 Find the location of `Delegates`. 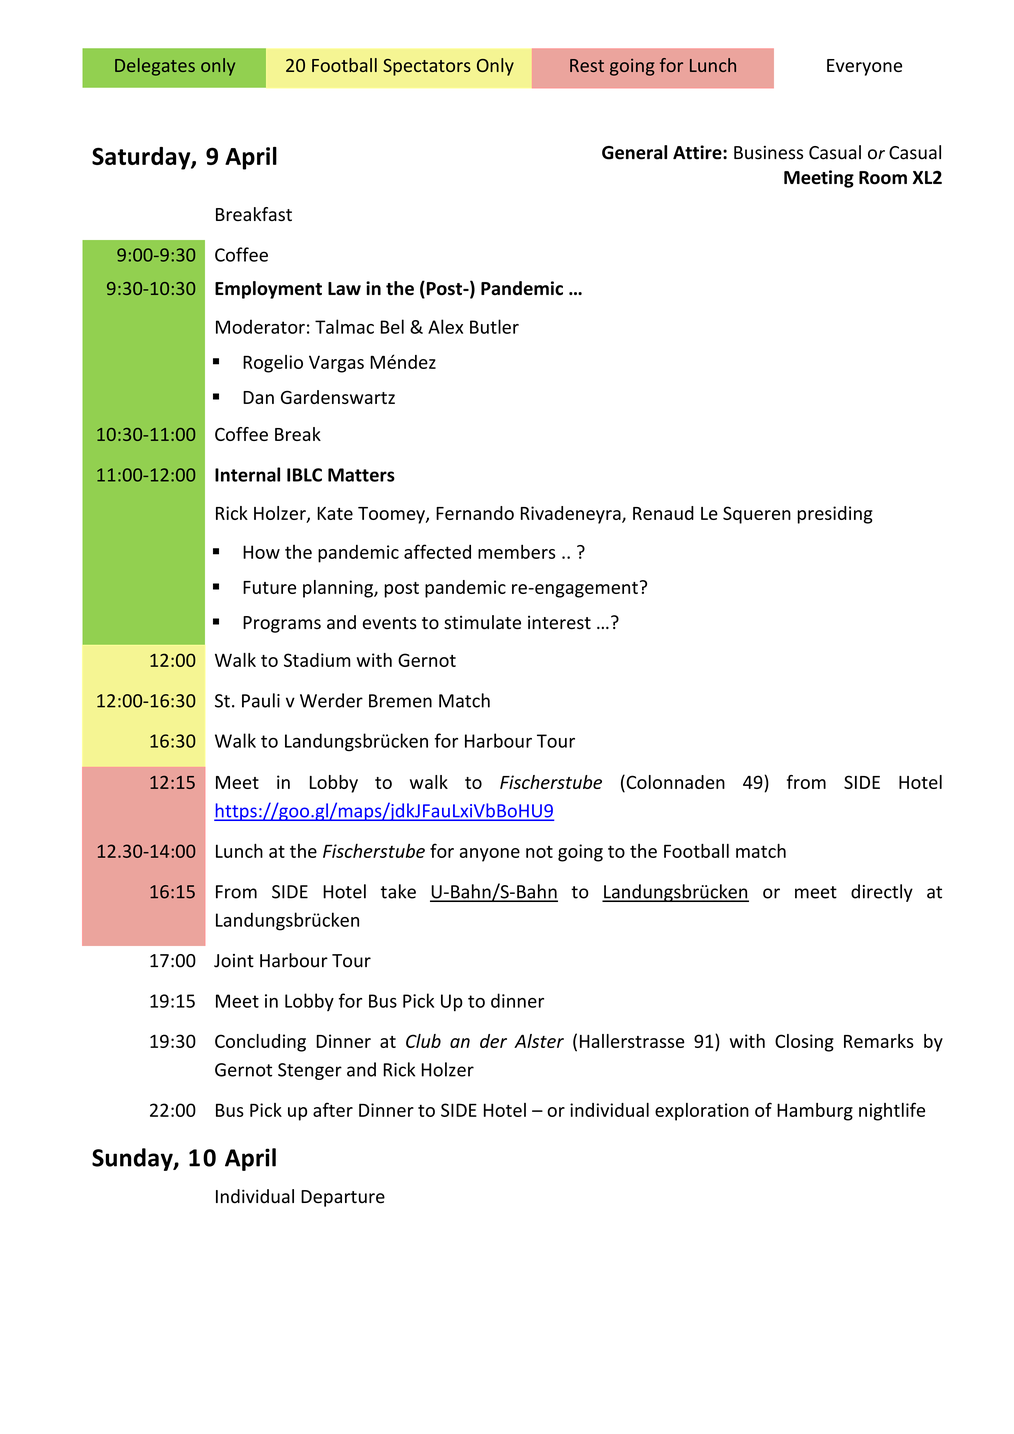

Delegates is located at coordinates (155, 67).
